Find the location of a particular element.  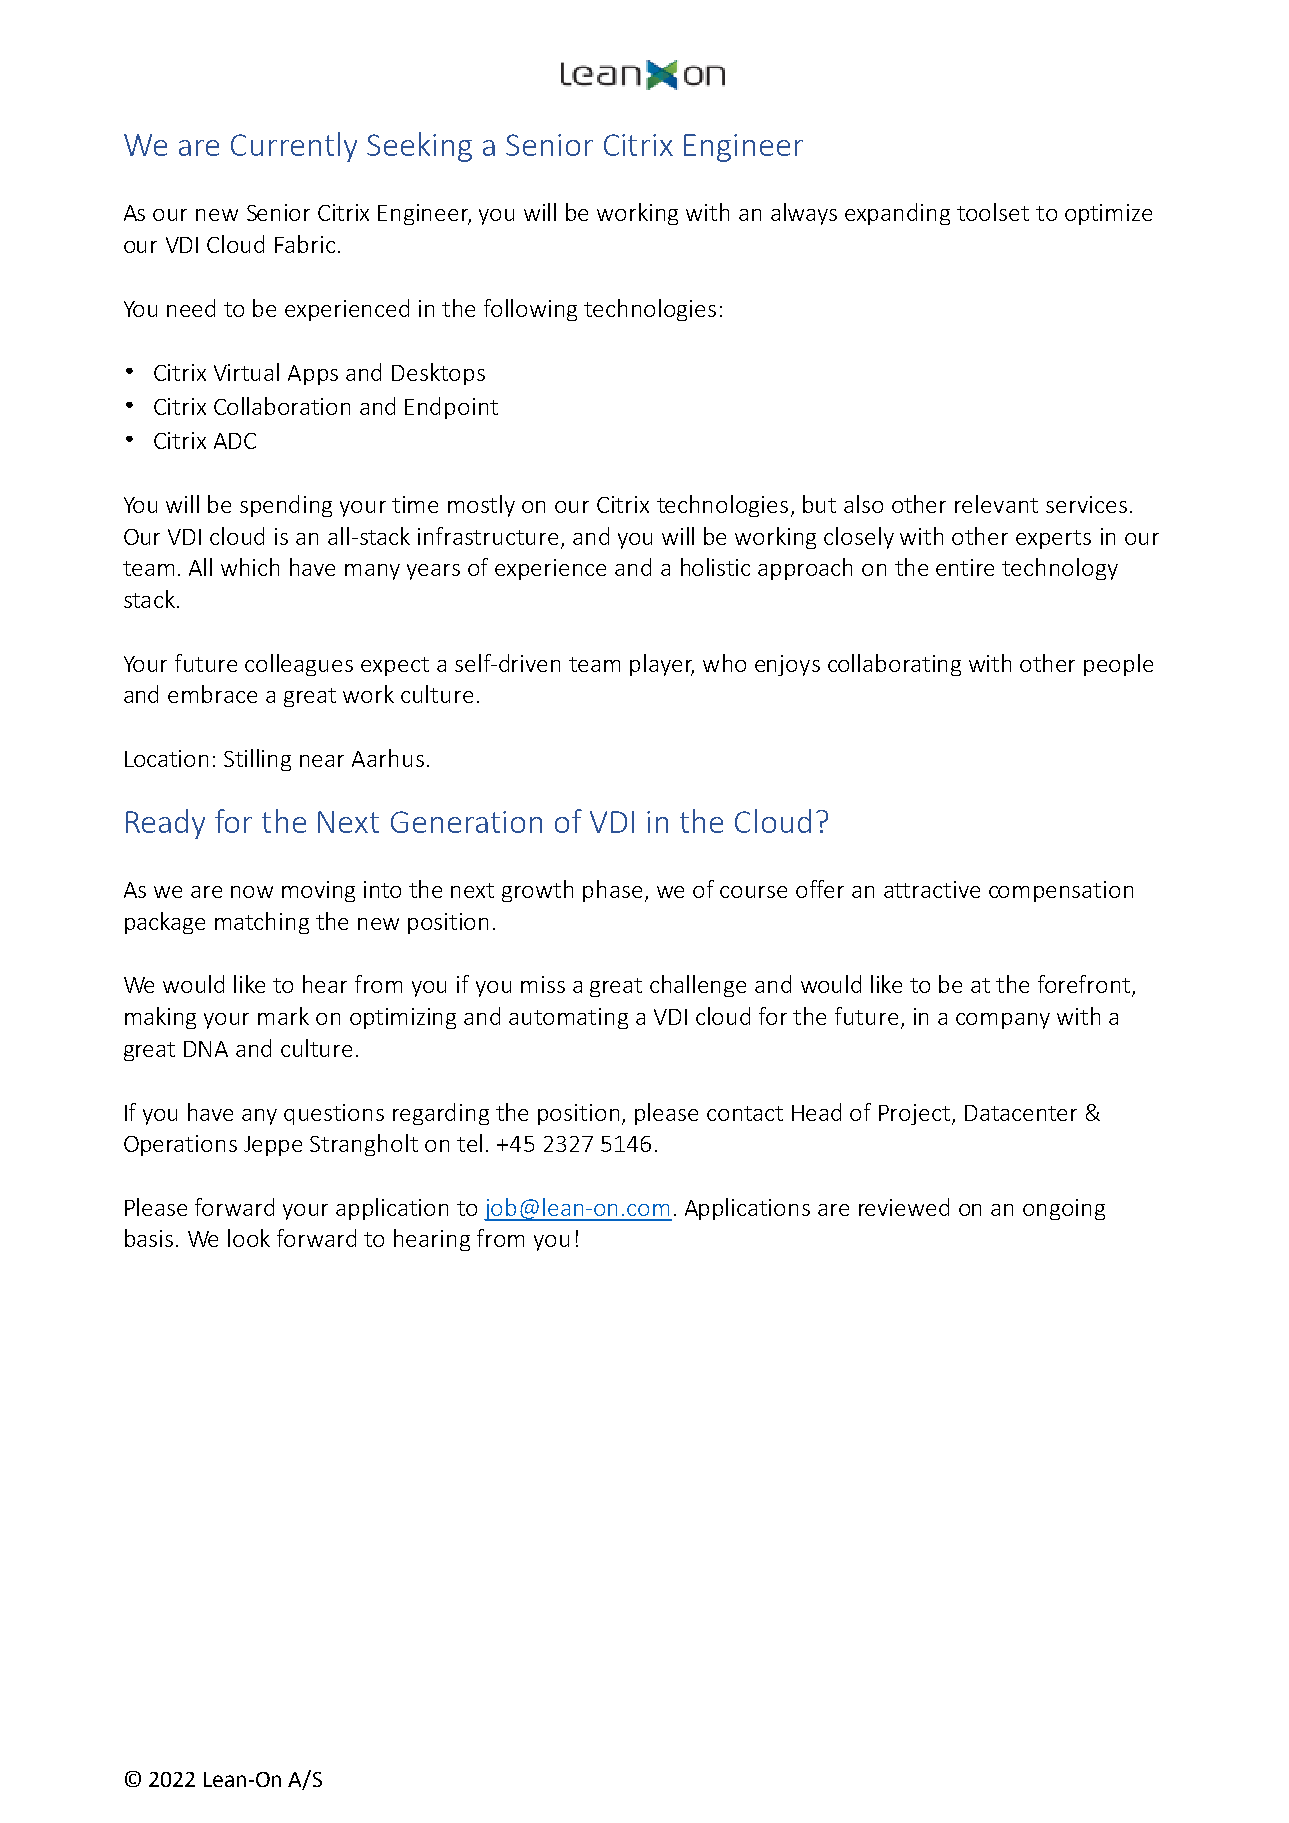

Currently is located at coordinates (294, 147).
